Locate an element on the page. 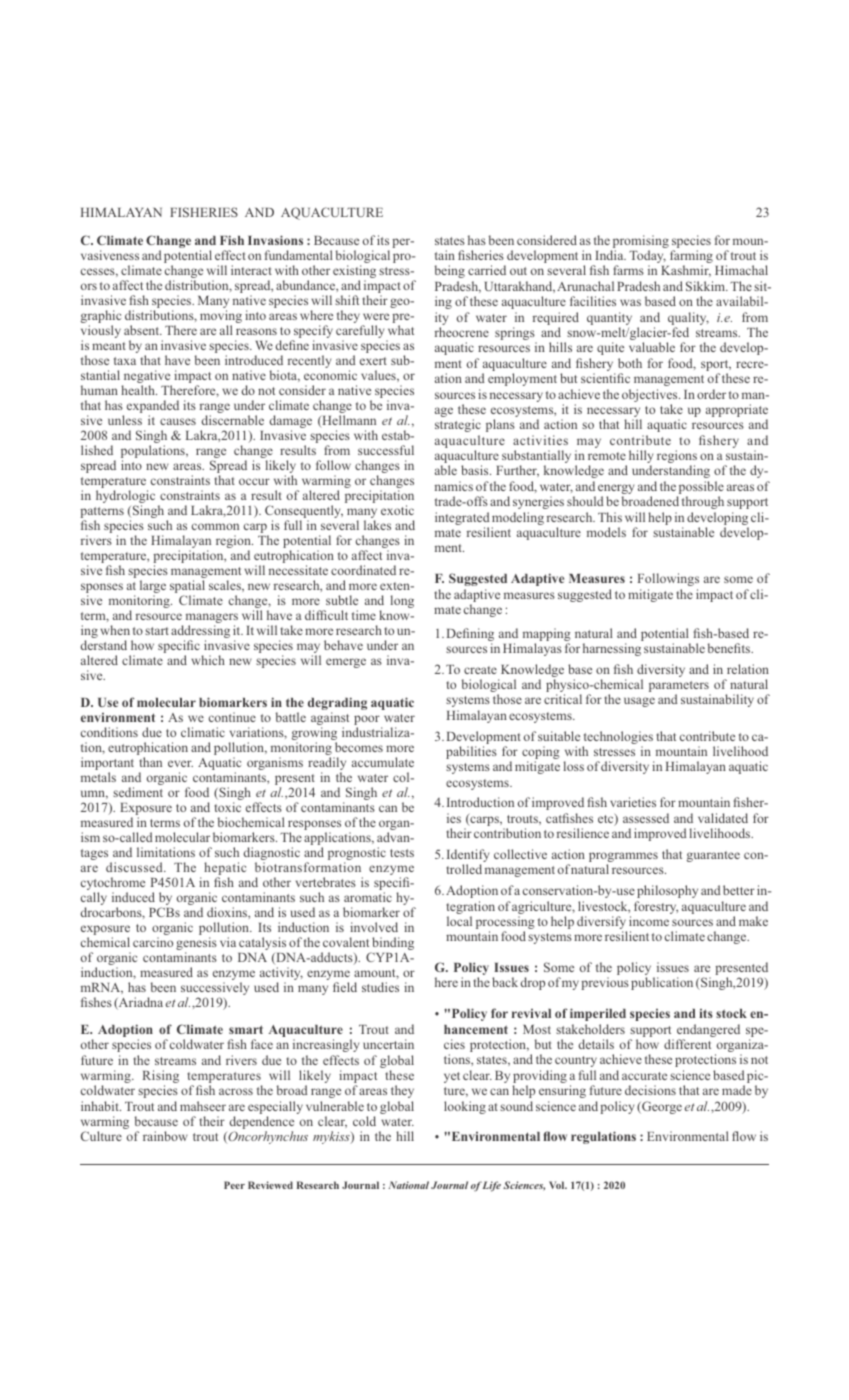  being is located at coordinates (450, 271).
